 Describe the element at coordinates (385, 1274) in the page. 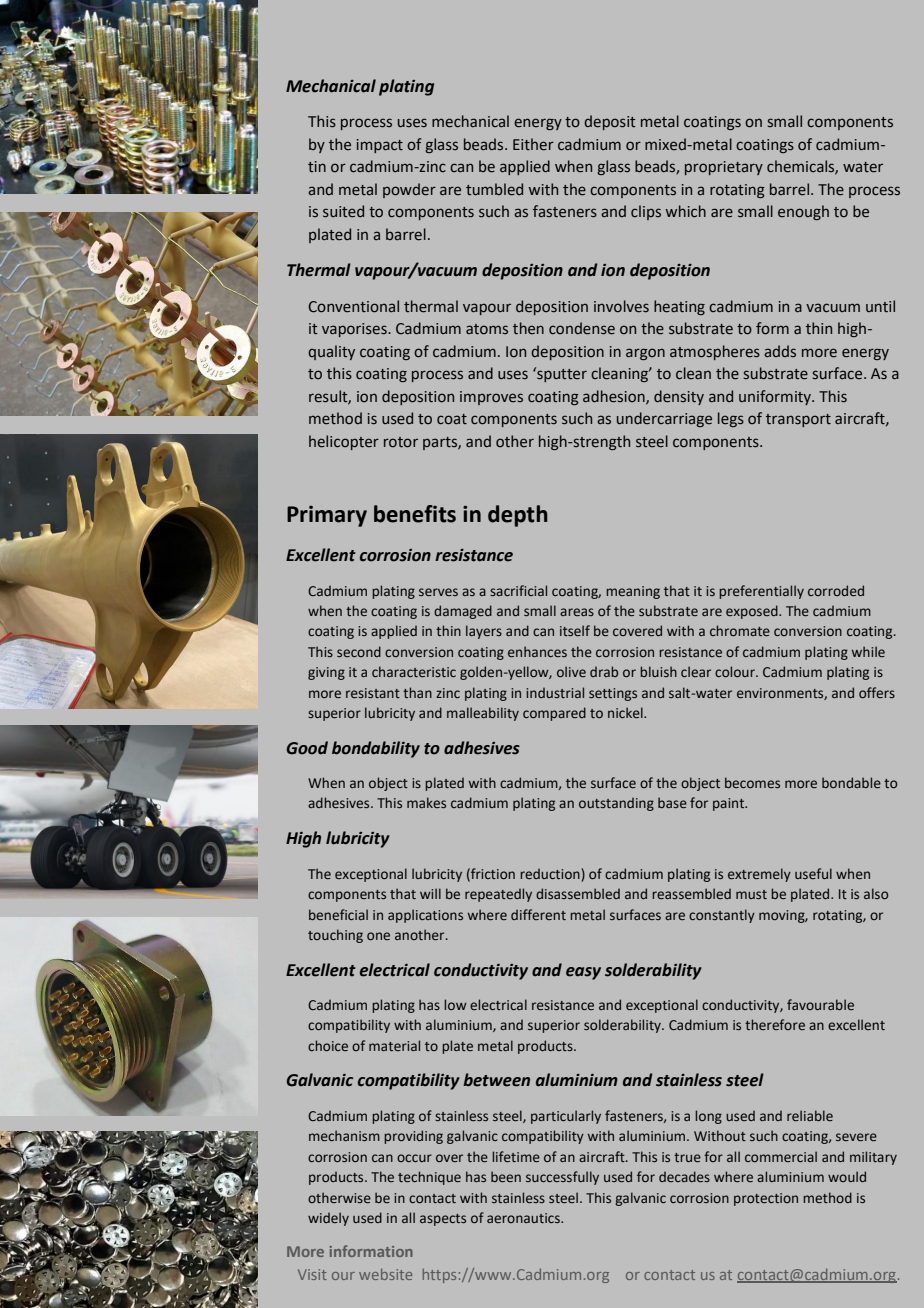

I see `website` at that location.
